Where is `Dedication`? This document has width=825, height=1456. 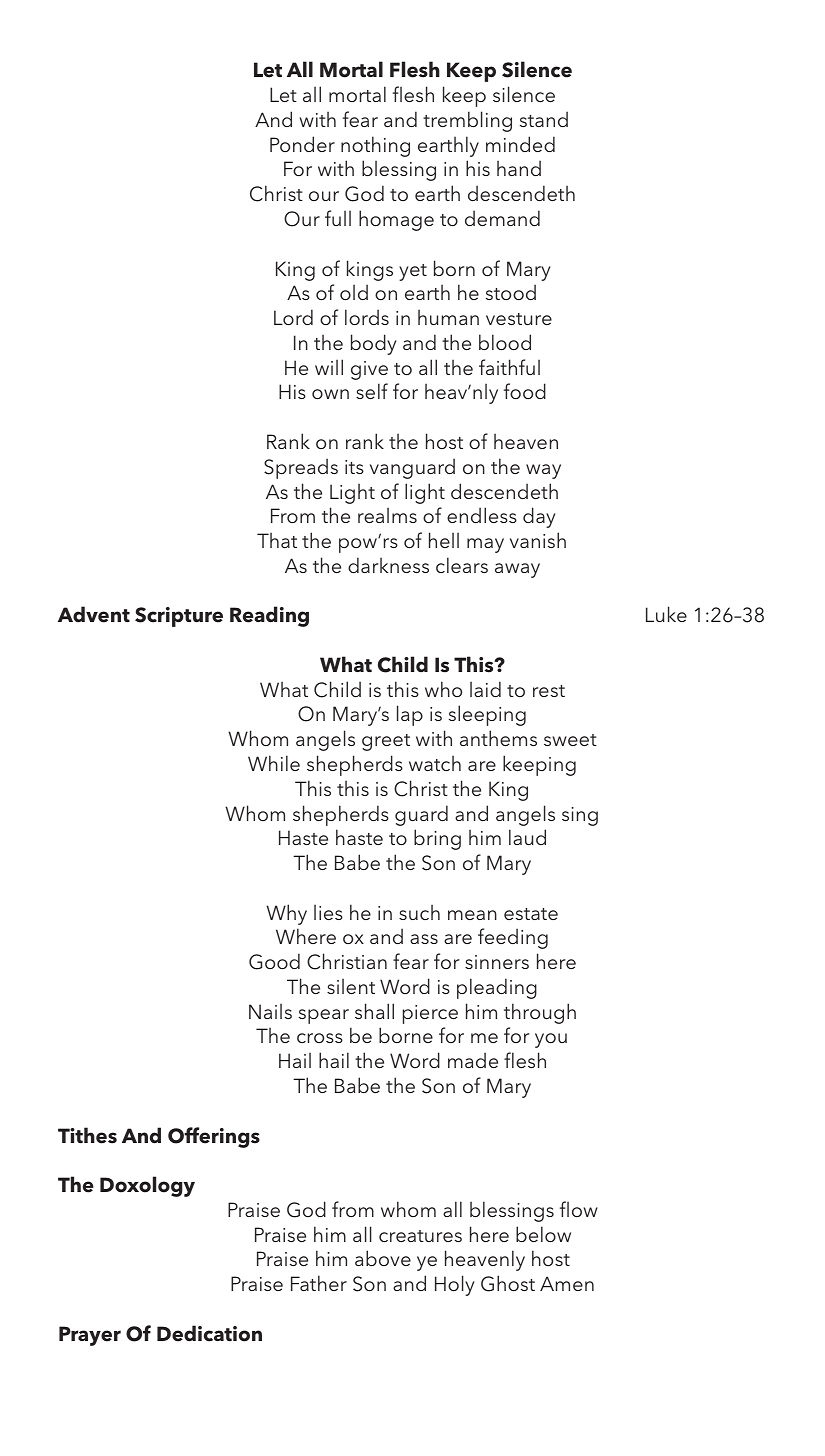 Dedication is located at coordinates (209, 1333).
